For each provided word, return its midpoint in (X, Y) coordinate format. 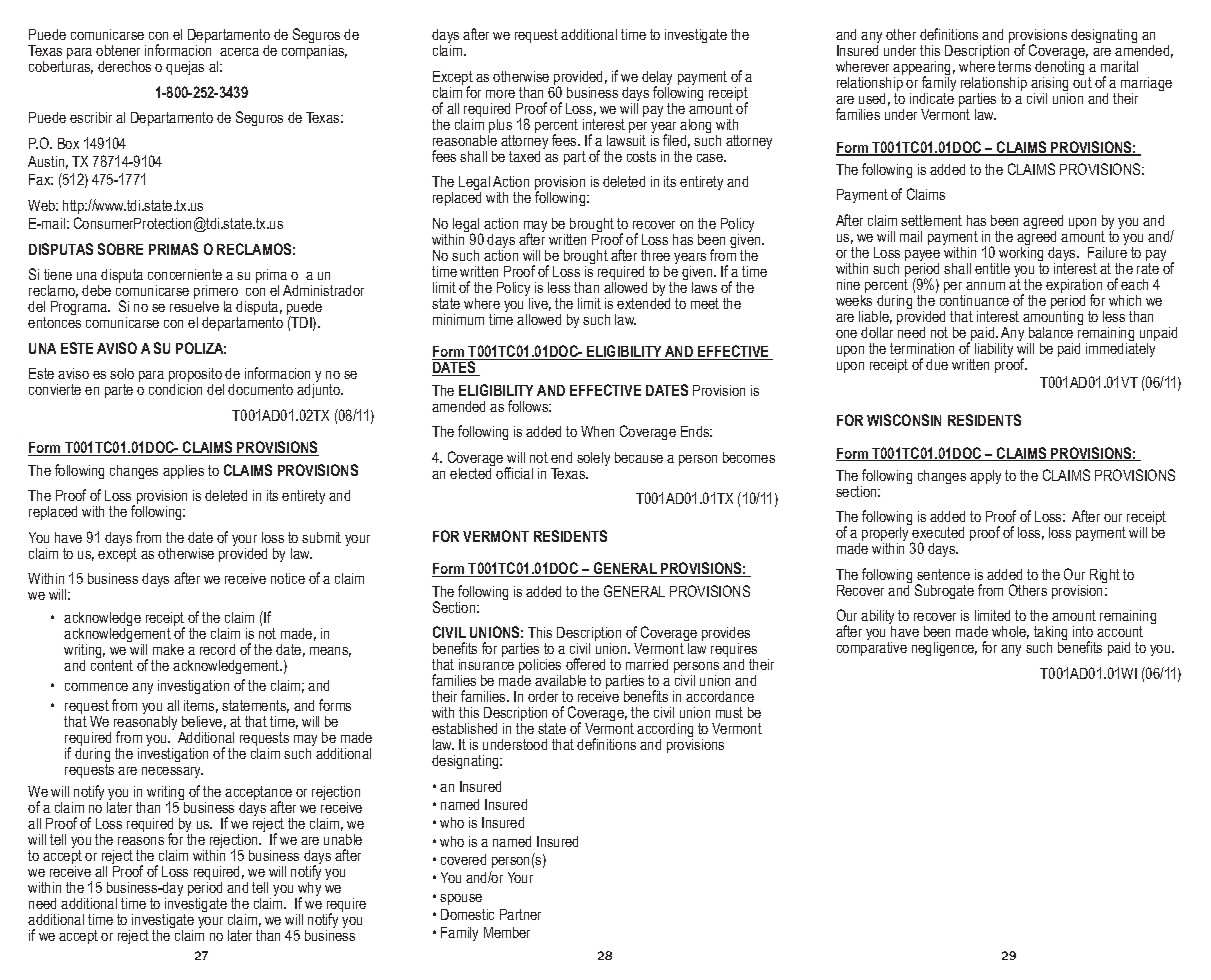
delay (657, 79)
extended (643, 302)
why (308, 889)
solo (122, 373)
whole (1010, 632)
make (168, 649)
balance (1051, 332)
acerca (239, 52)
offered (585, 664)
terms (1014, 66)
